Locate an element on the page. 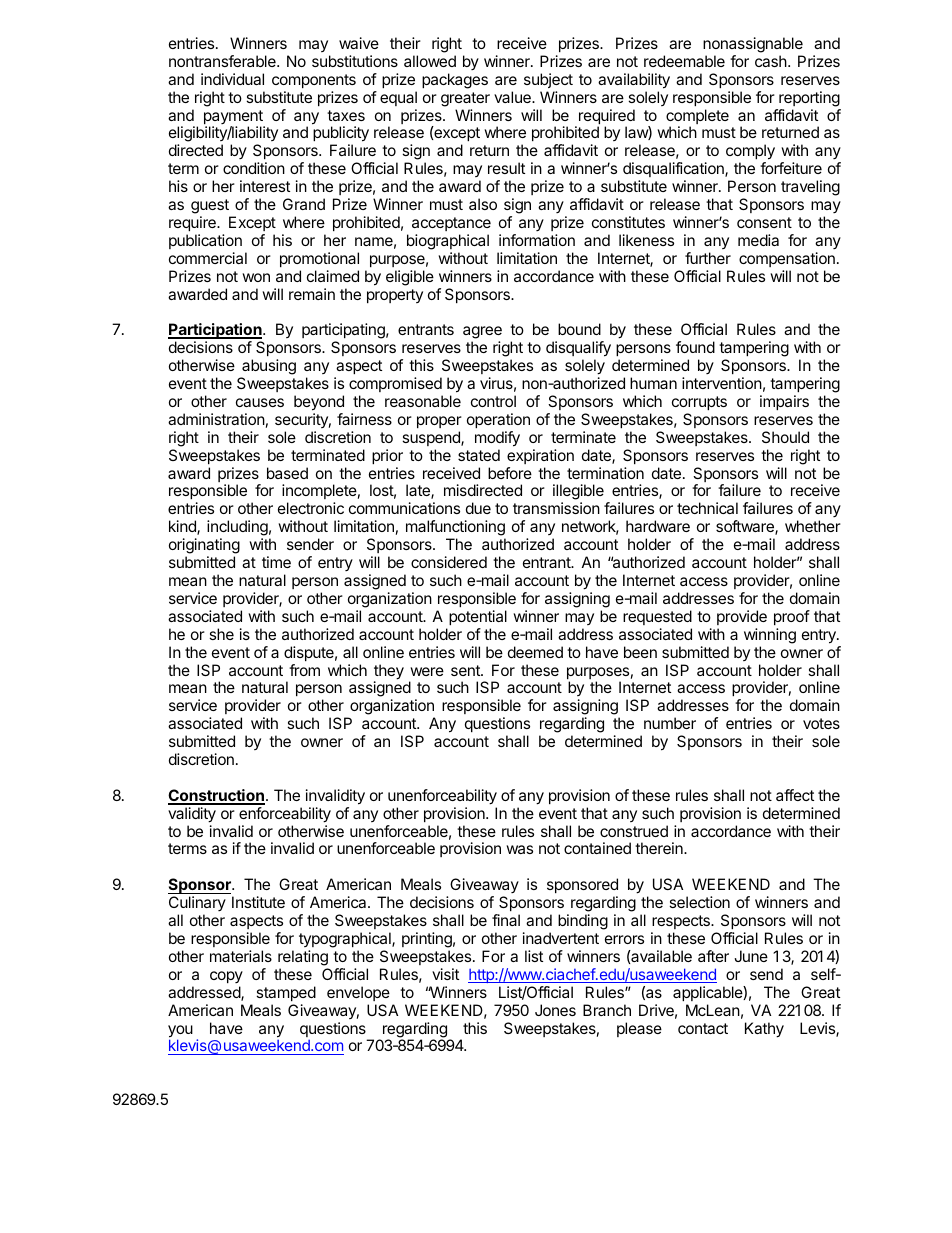 This document has width=952, height=1233. individual is located at coordinates (232, 79).
